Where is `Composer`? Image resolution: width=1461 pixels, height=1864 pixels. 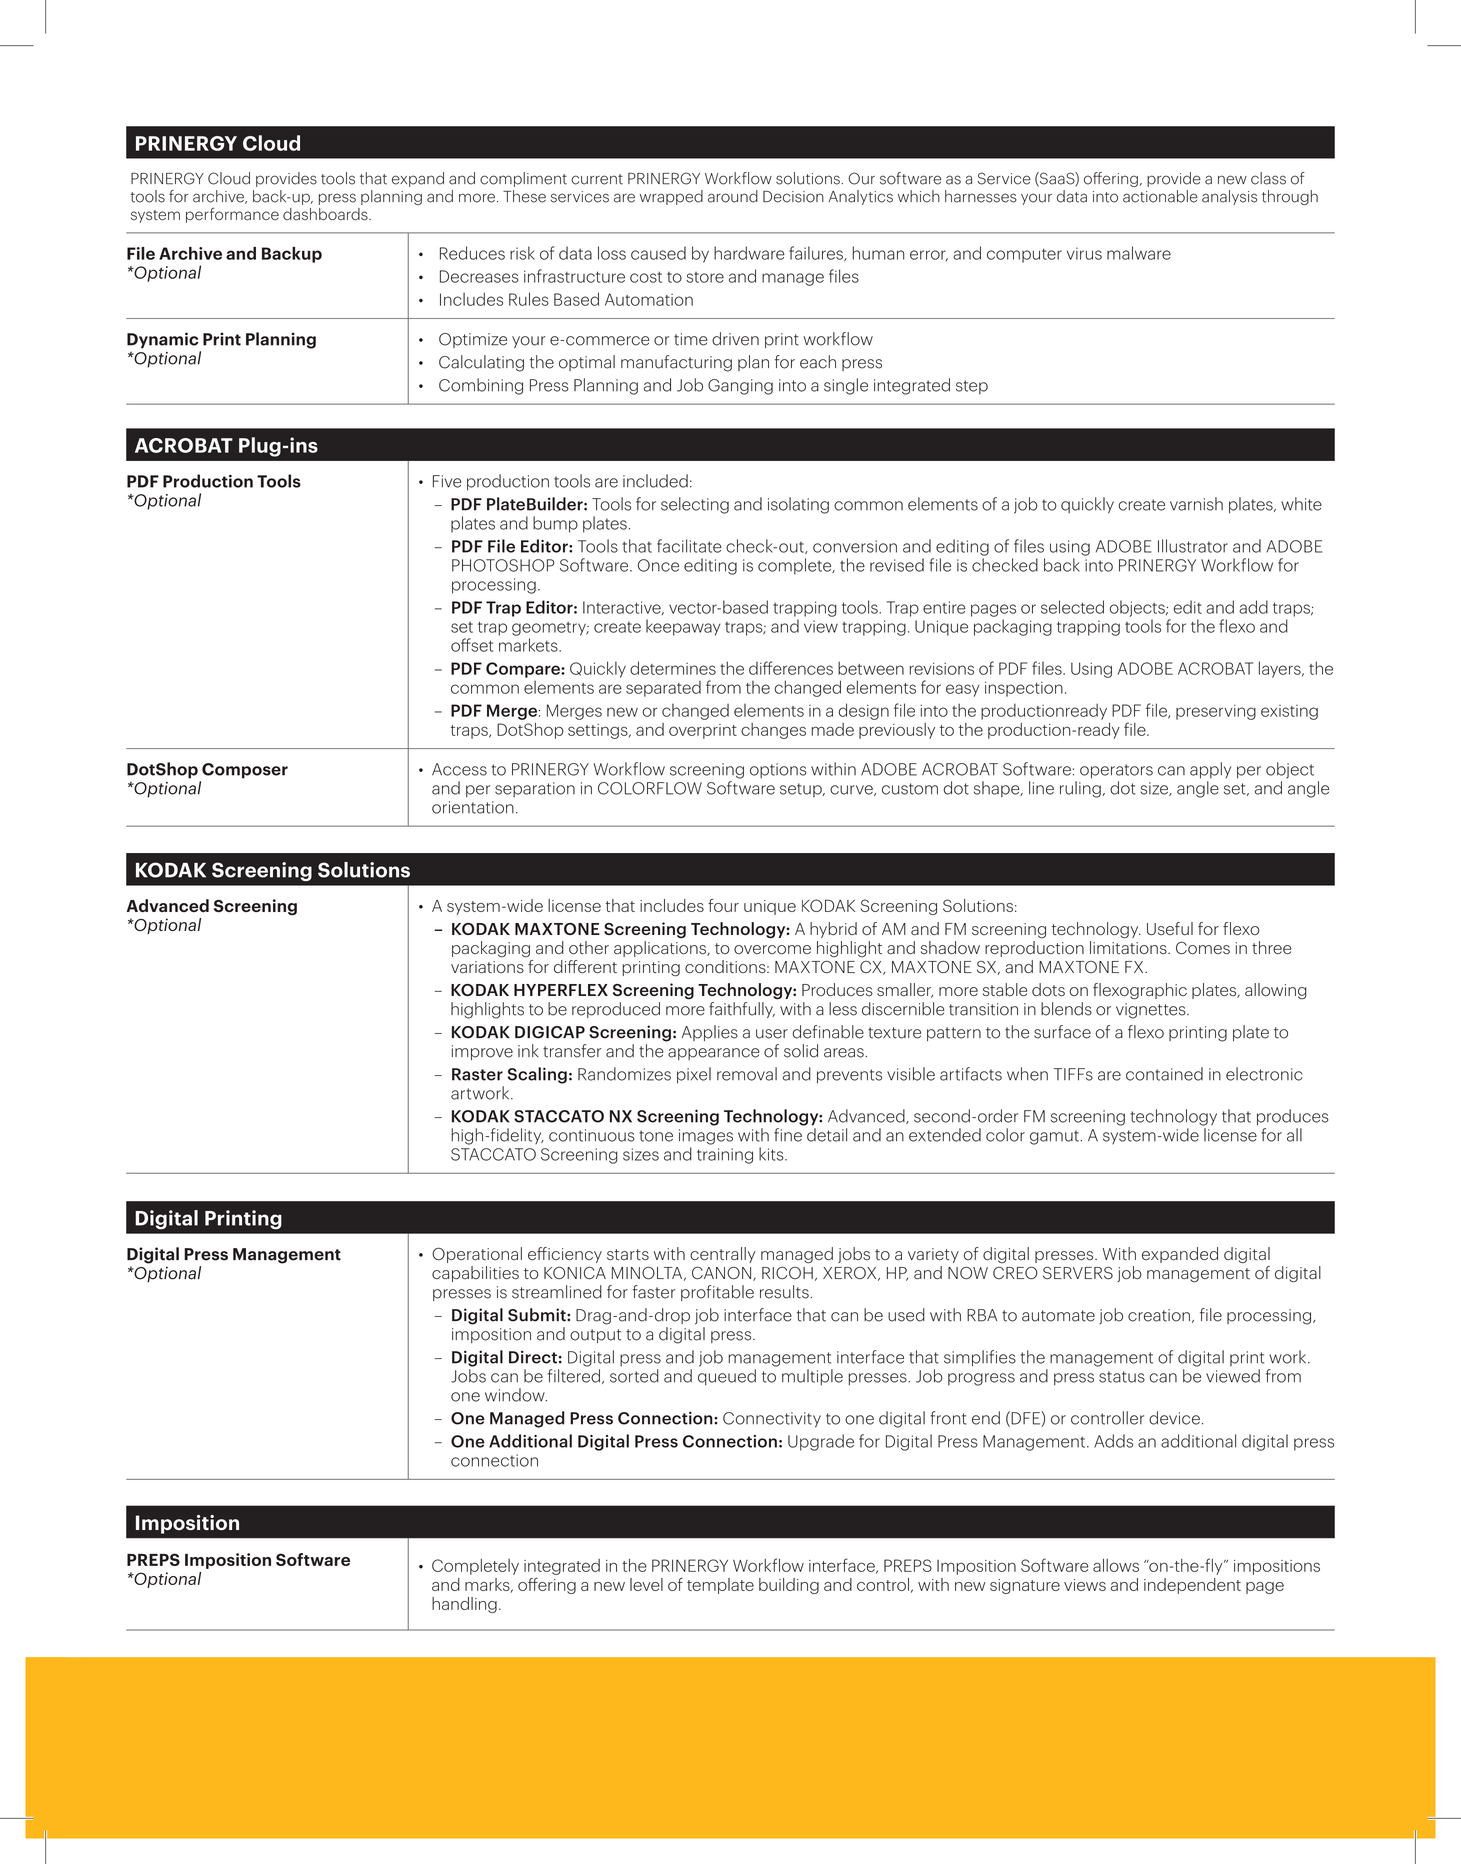 Composer is located at coordinates (245, 771).
